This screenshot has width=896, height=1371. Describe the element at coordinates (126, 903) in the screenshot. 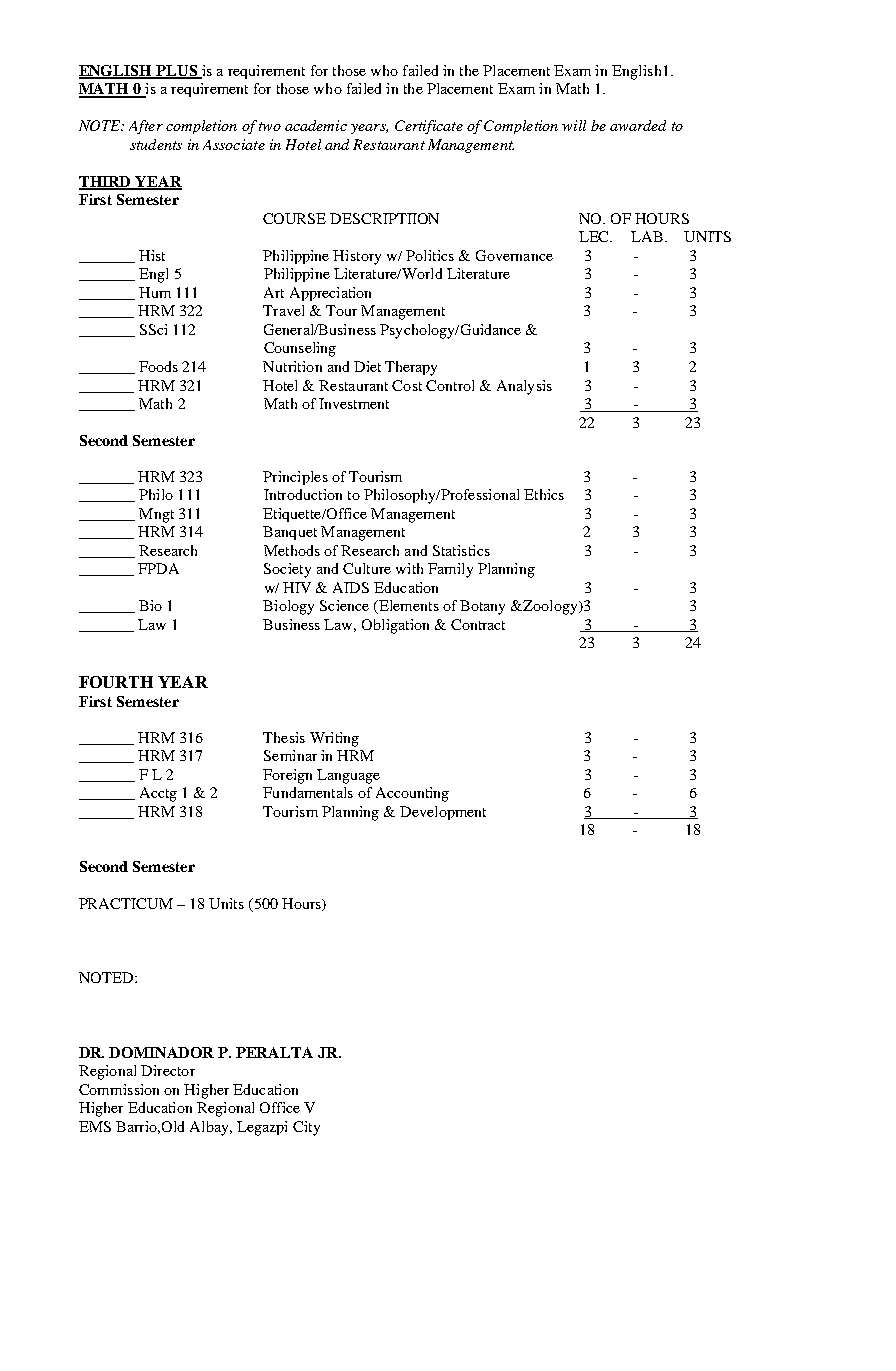

I see `PRACTICUM` at that location.
